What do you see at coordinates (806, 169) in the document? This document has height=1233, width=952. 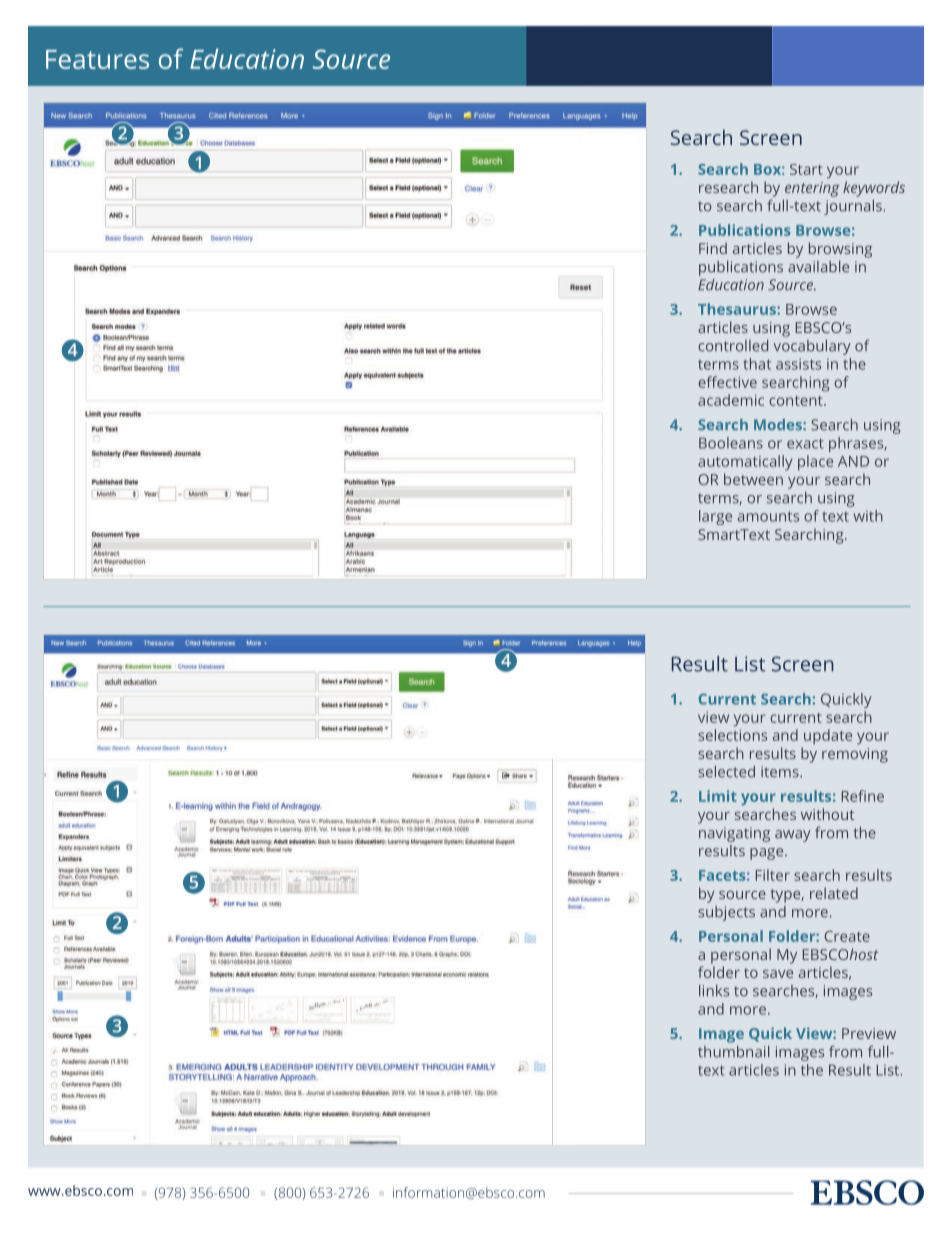 I see `Start` at bounding box center [806, 169].
